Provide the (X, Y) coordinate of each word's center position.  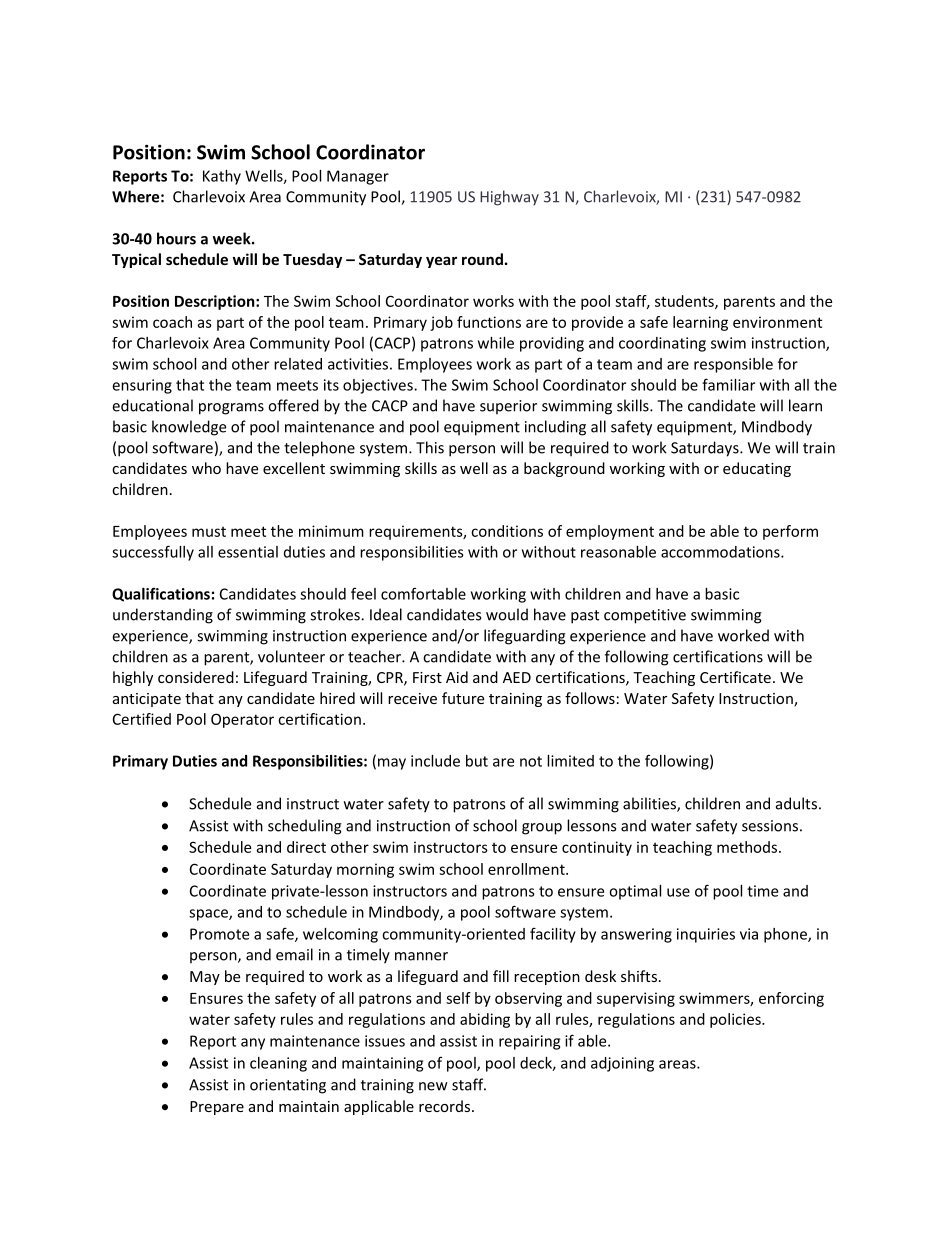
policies (736, 1020)
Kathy (222, 177)
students (685, 302)
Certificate (735, 677)
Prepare (217, 1108)
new (433, 1086)
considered (196, 677)
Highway (509, 198)
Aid (457, 677)
